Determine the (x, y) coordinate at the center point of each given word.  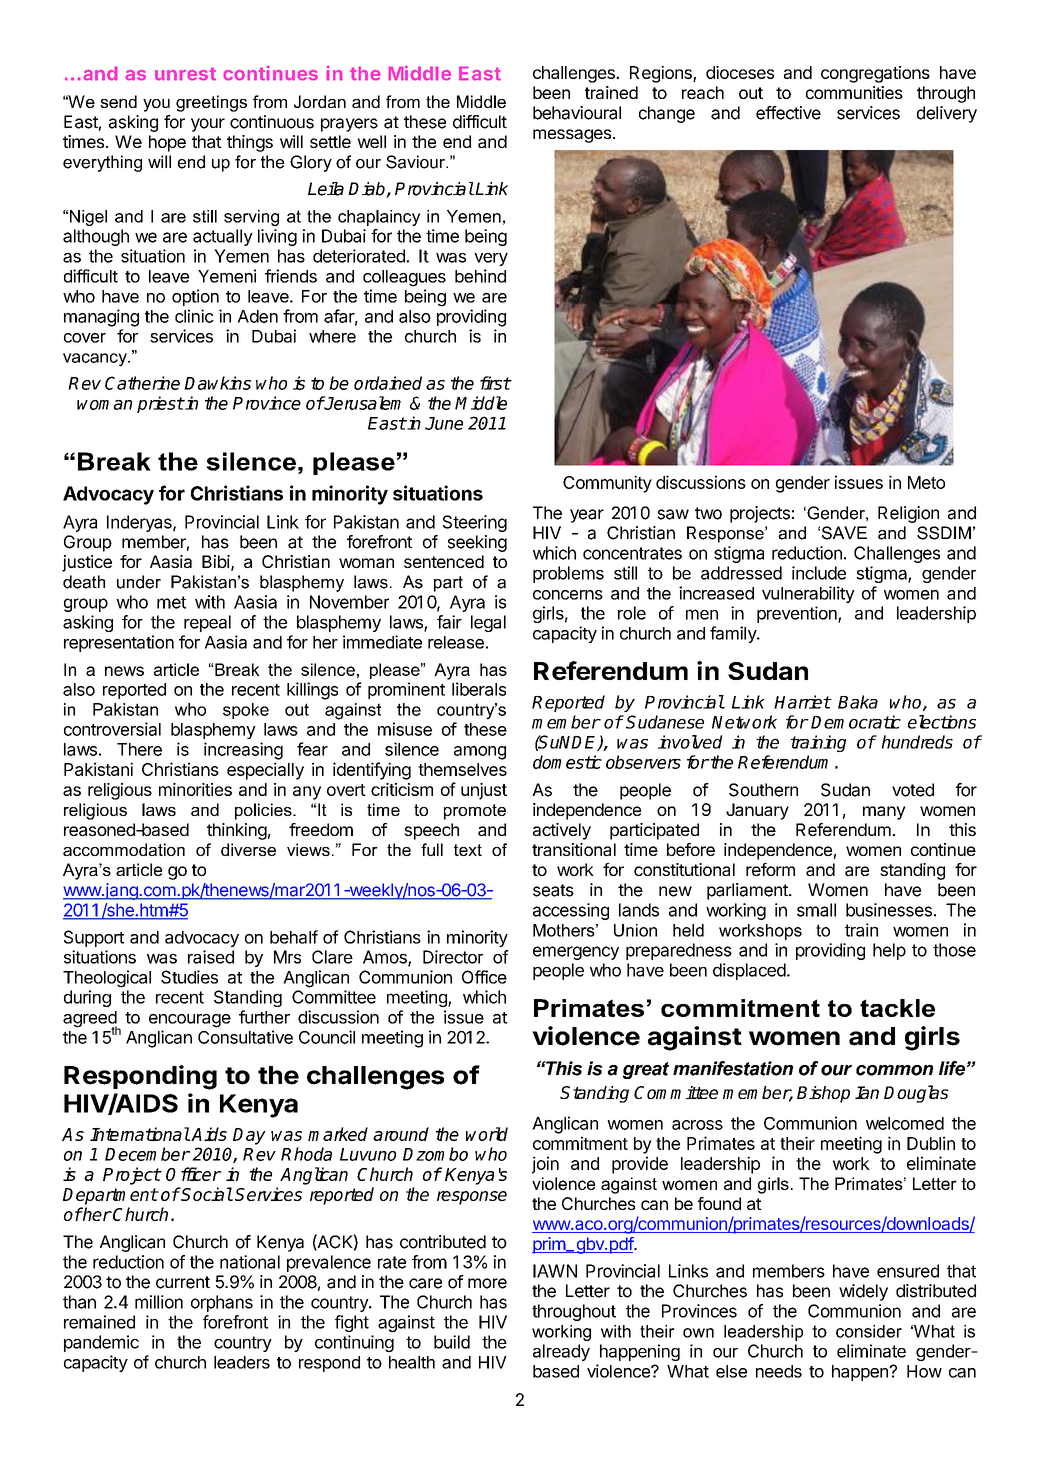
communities (854, 92)
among (480, 753)
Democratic (856, 722)
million (159, 1302)
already (561, 1352)
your (208, 125)
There (139, 749)
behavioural (577, 113)
